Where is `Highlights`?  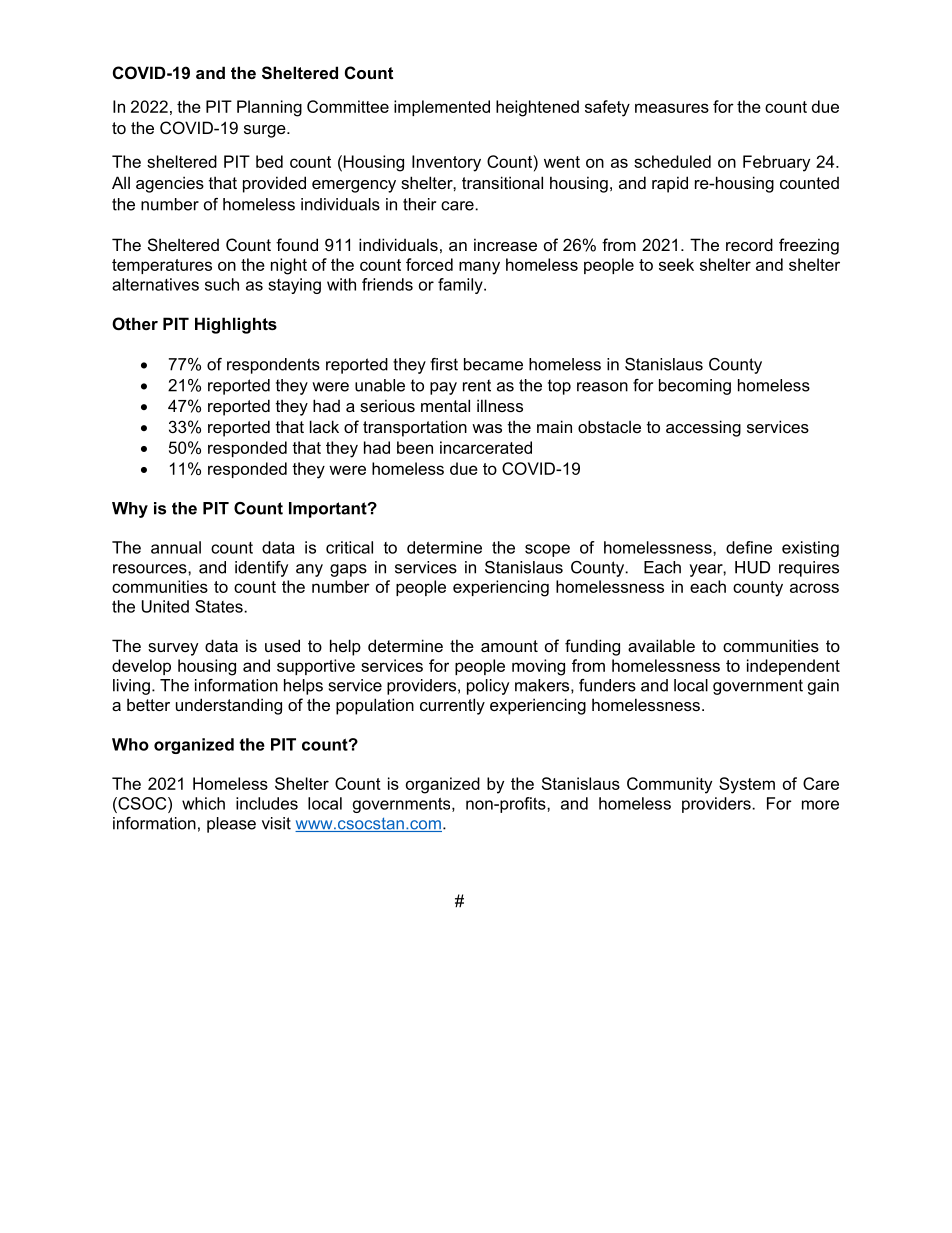
Highlights is located at coordinates (236, 325).
